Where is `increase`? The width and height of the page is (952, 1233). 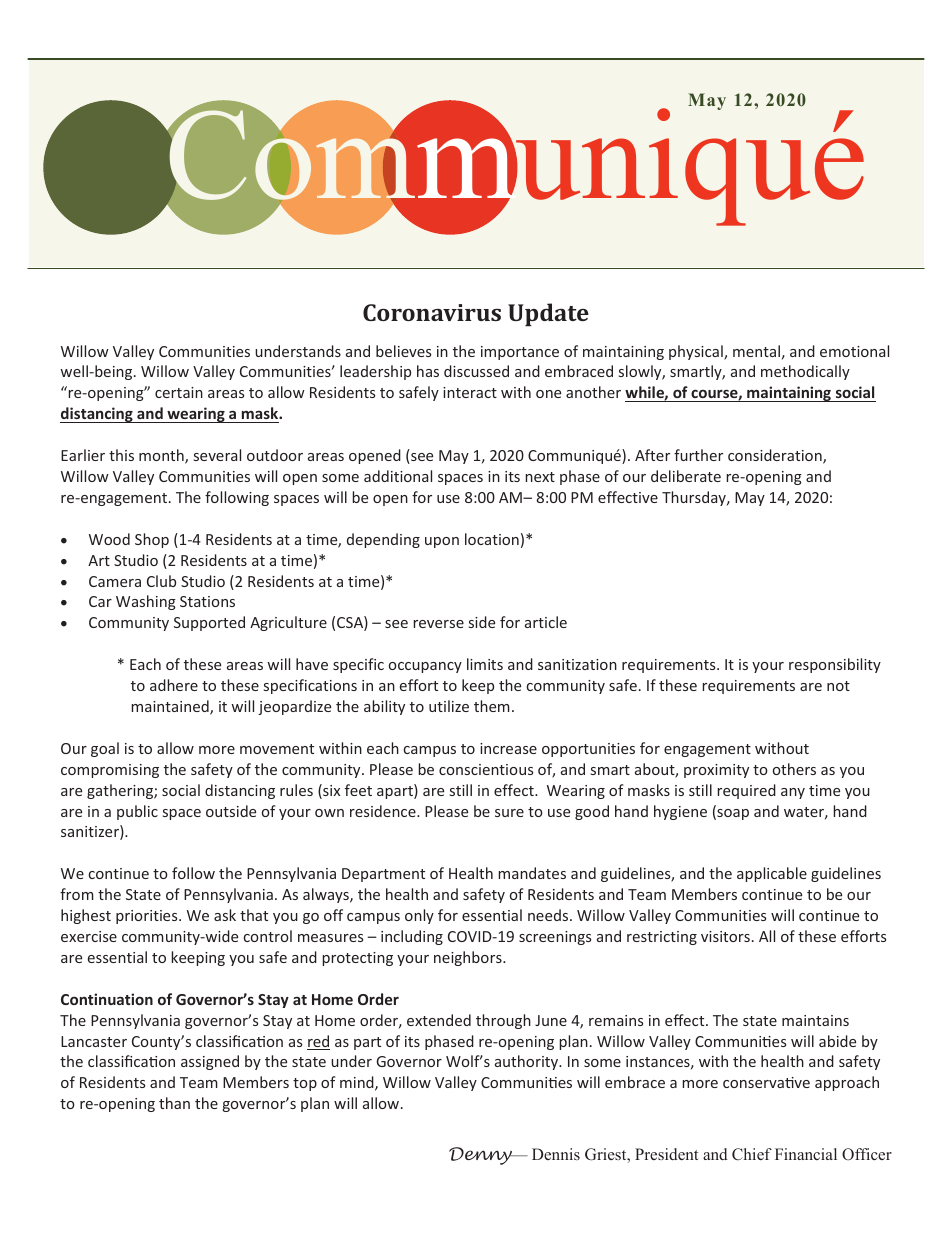
increase is located at coordinates (508, 748).
